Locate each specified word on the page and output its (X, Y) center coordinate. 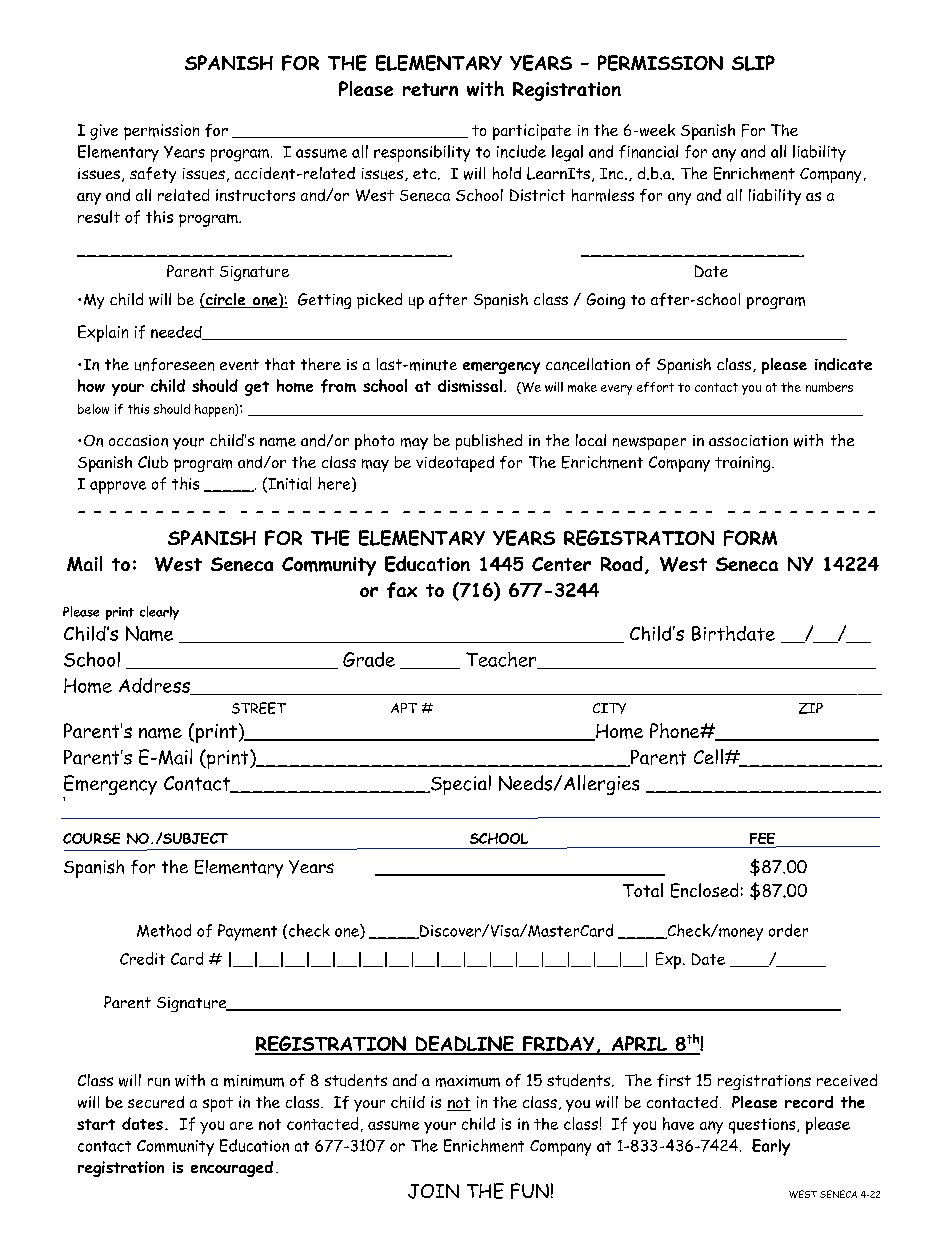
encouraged (232, 1169)
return (430, 89)
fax (402, 590)
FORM (750, 538)
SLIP (753, 63)
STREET (259, 708)
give (104, 132)
